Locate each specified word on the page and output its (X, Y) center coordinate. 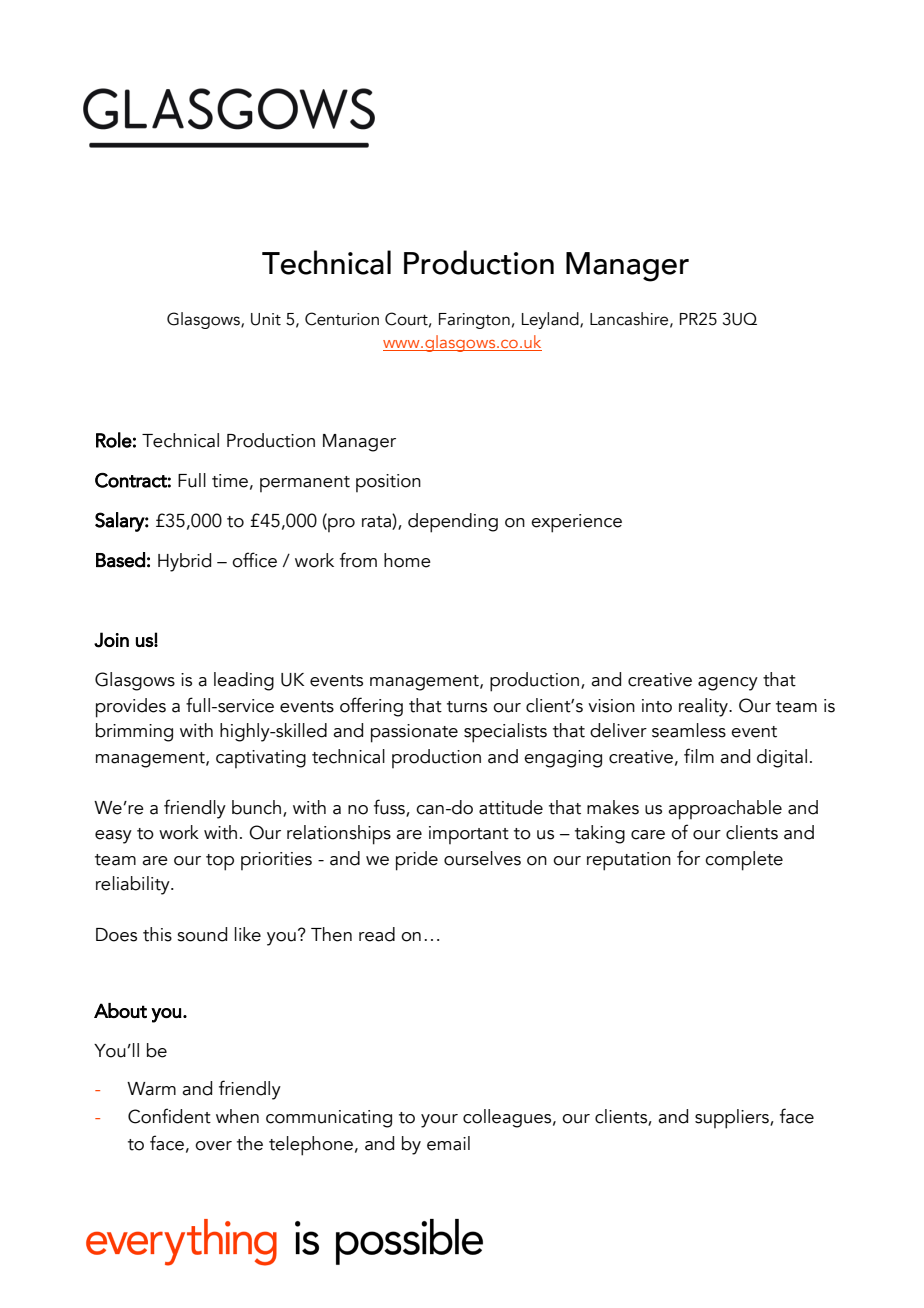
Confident (169, 1116)
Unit (266, 319)
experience (576, 523)
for (688, 858)
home (407, 560)
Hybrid (184, 562)
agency (728, 684)
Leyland (551, 320)
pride (417, 861)
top (220, 862)
